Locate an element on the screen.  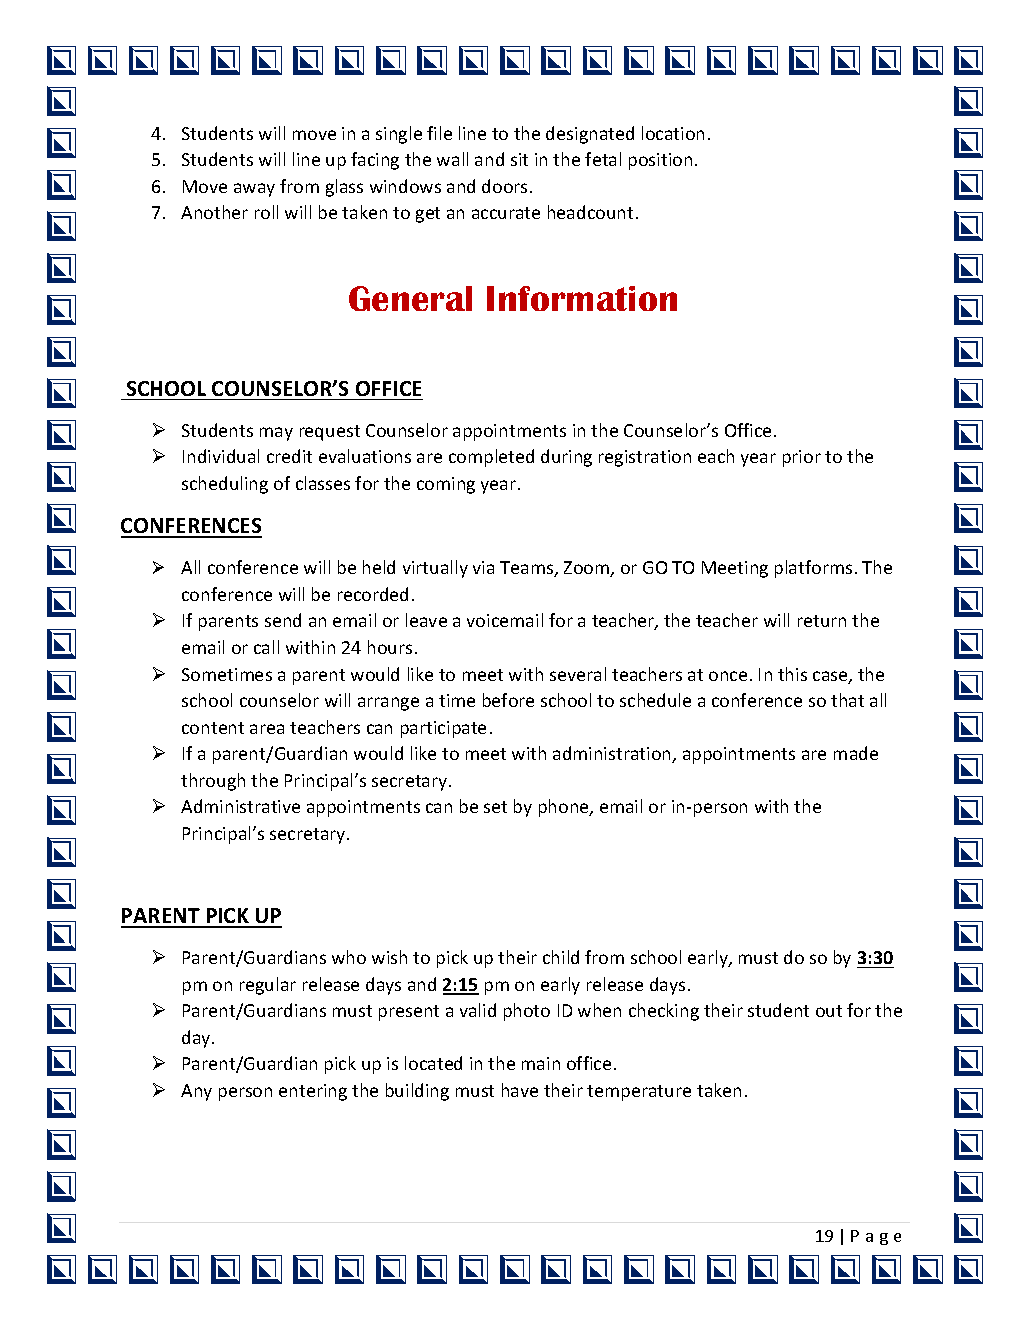
return is located at coordinates (822, 621).
